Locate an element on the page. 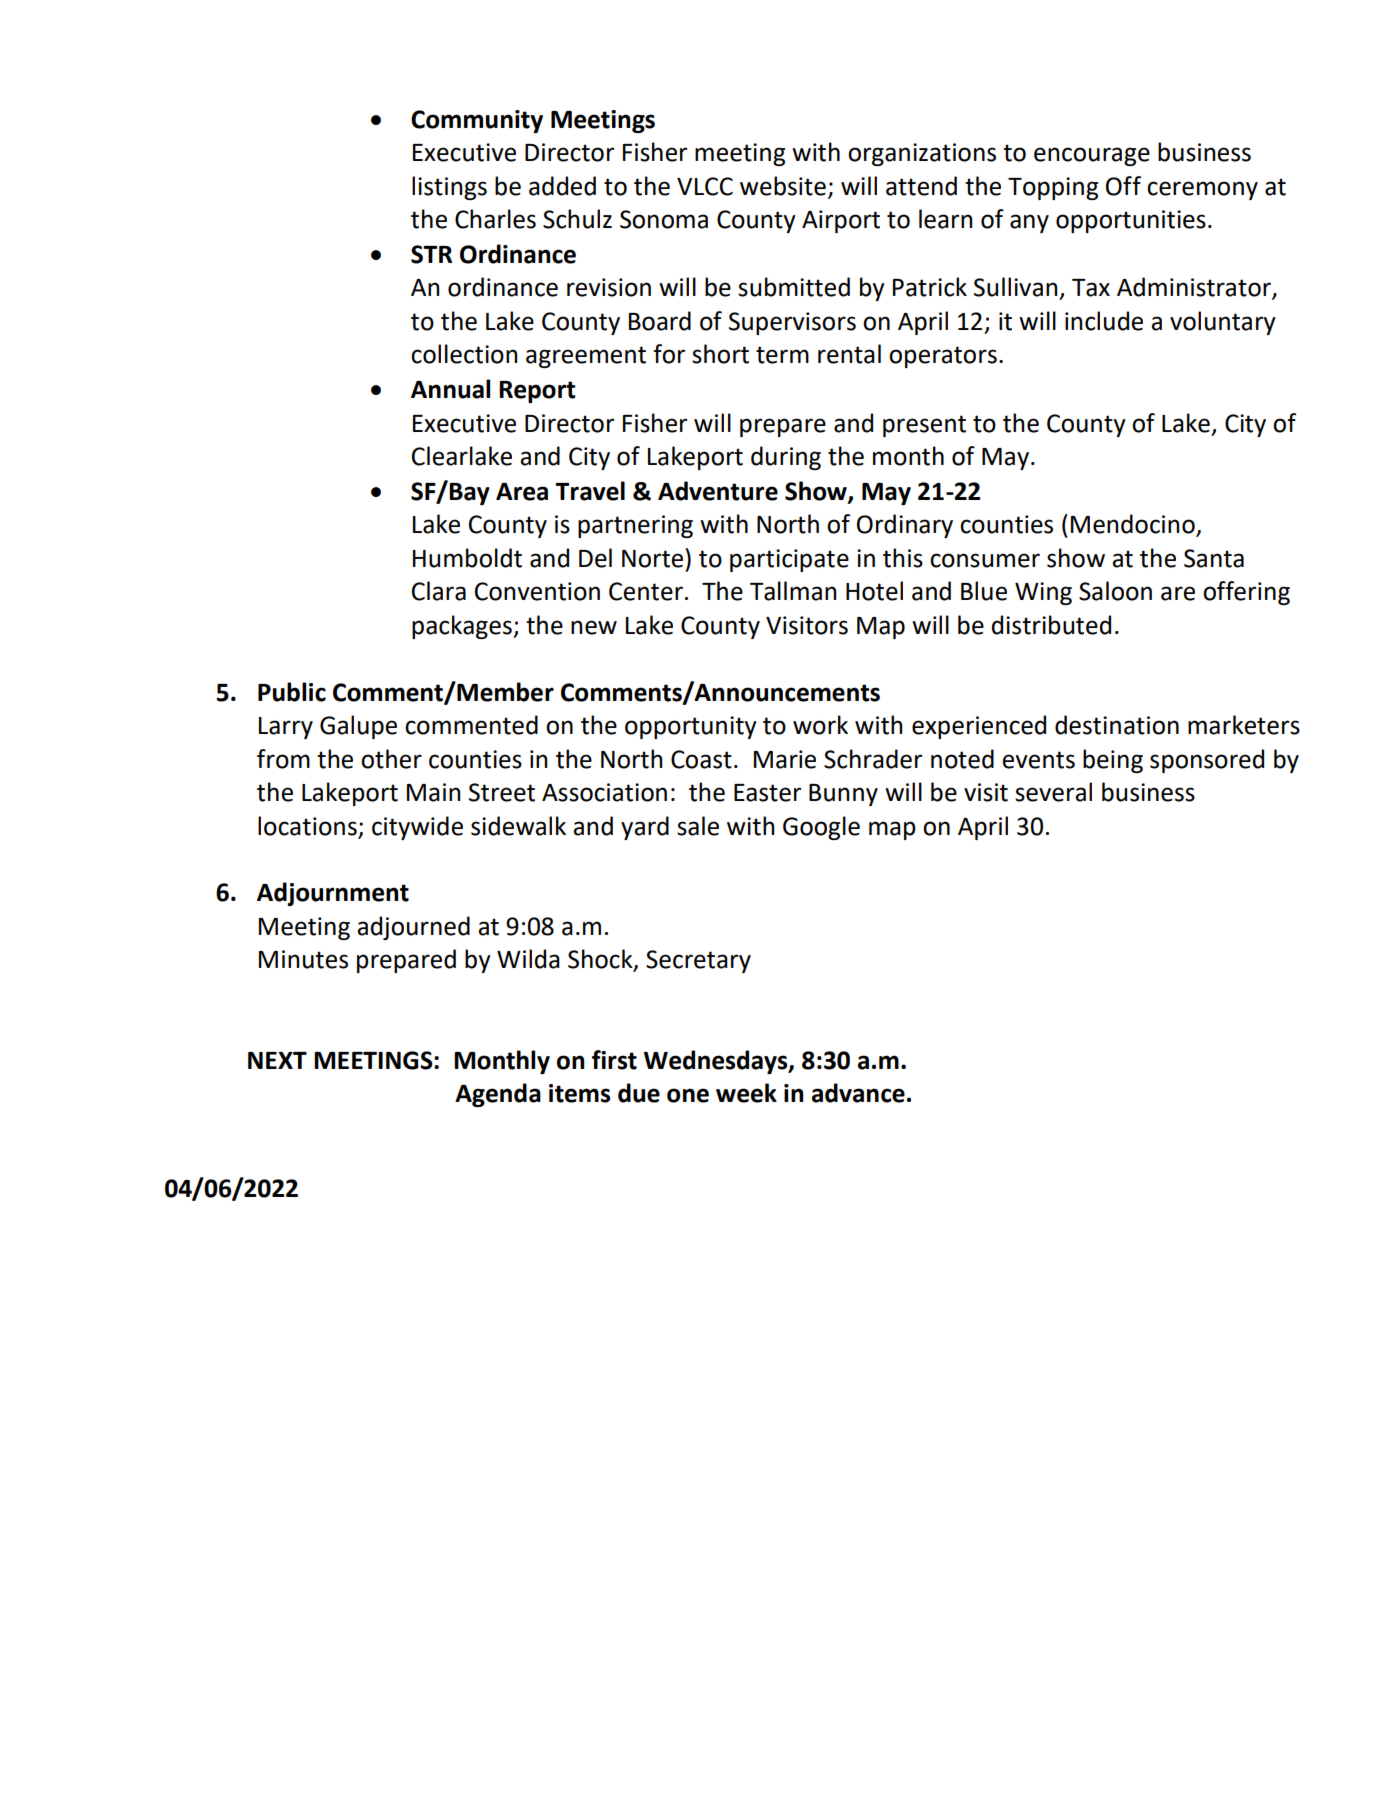 The height and width of the page is (1808, 1397). being is located at coordinates (1113, 761).
